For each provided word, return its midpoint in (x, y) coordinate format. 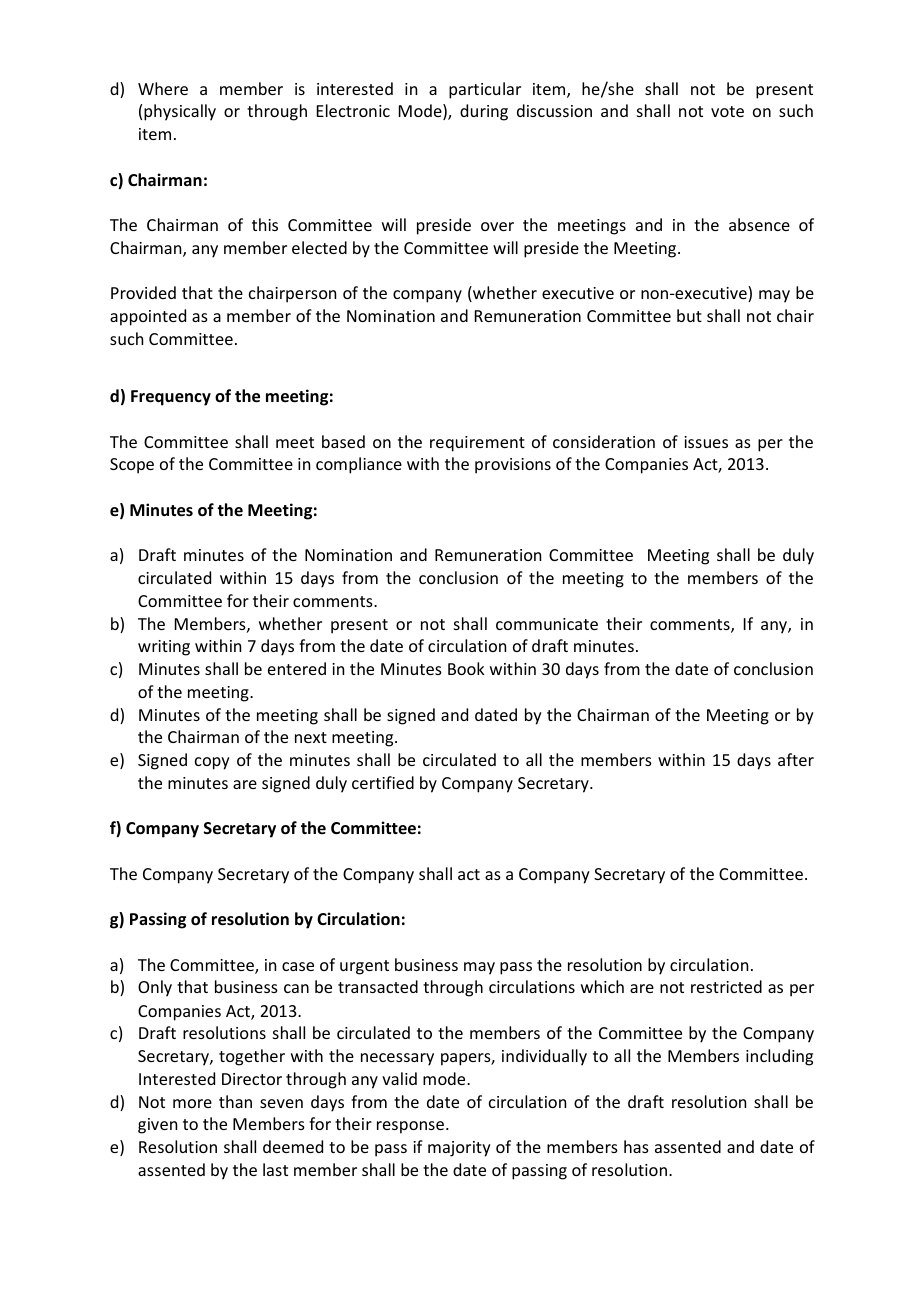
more (192, 1103)
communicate (547, 624)
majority (459, 1149)
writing (164, 648)
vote (727, 111)
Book (466, 668)
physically (180, 112)
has (636, 1146)
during (484, 112)
